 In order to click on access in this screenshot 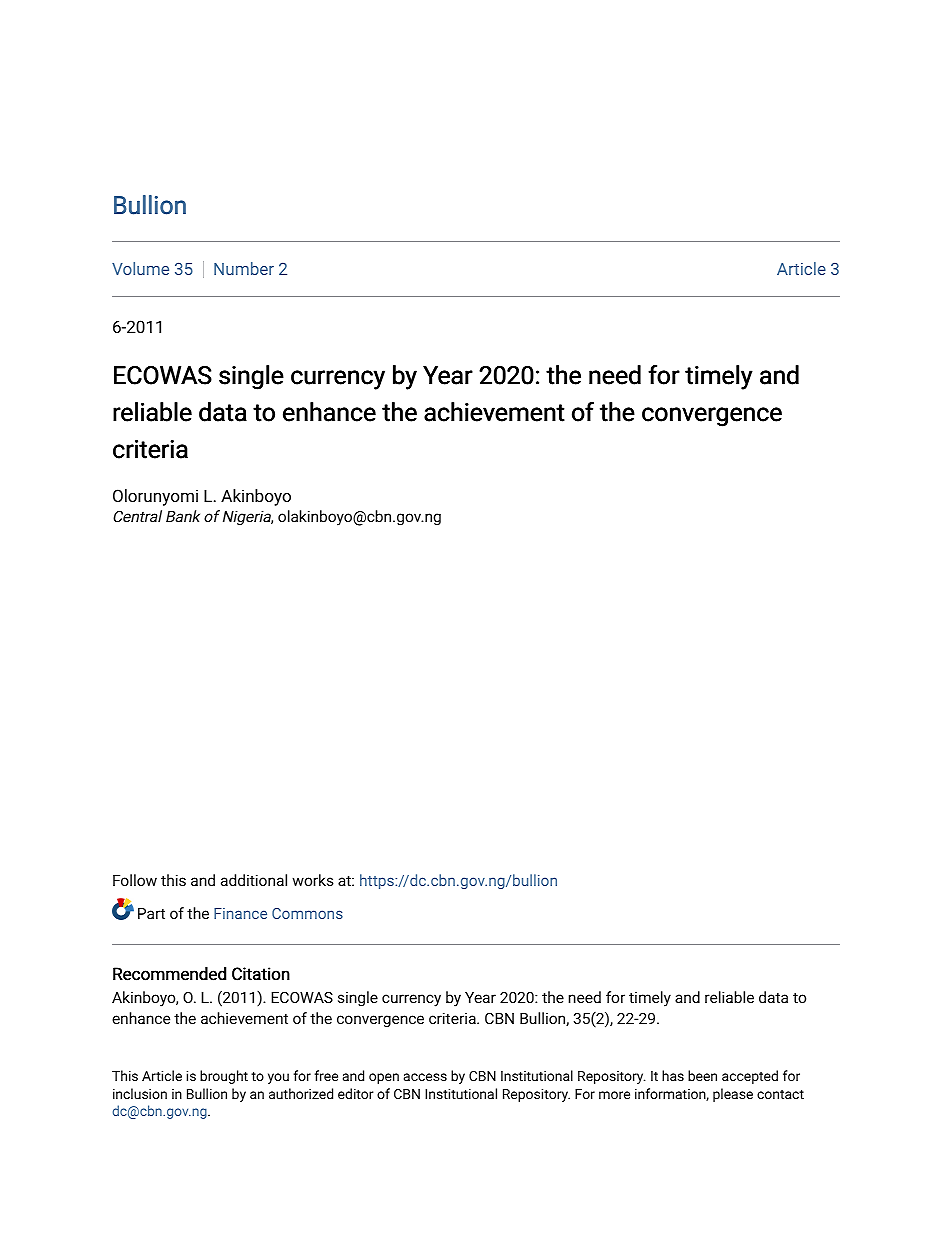, I will do `click(425, 1077)`.
